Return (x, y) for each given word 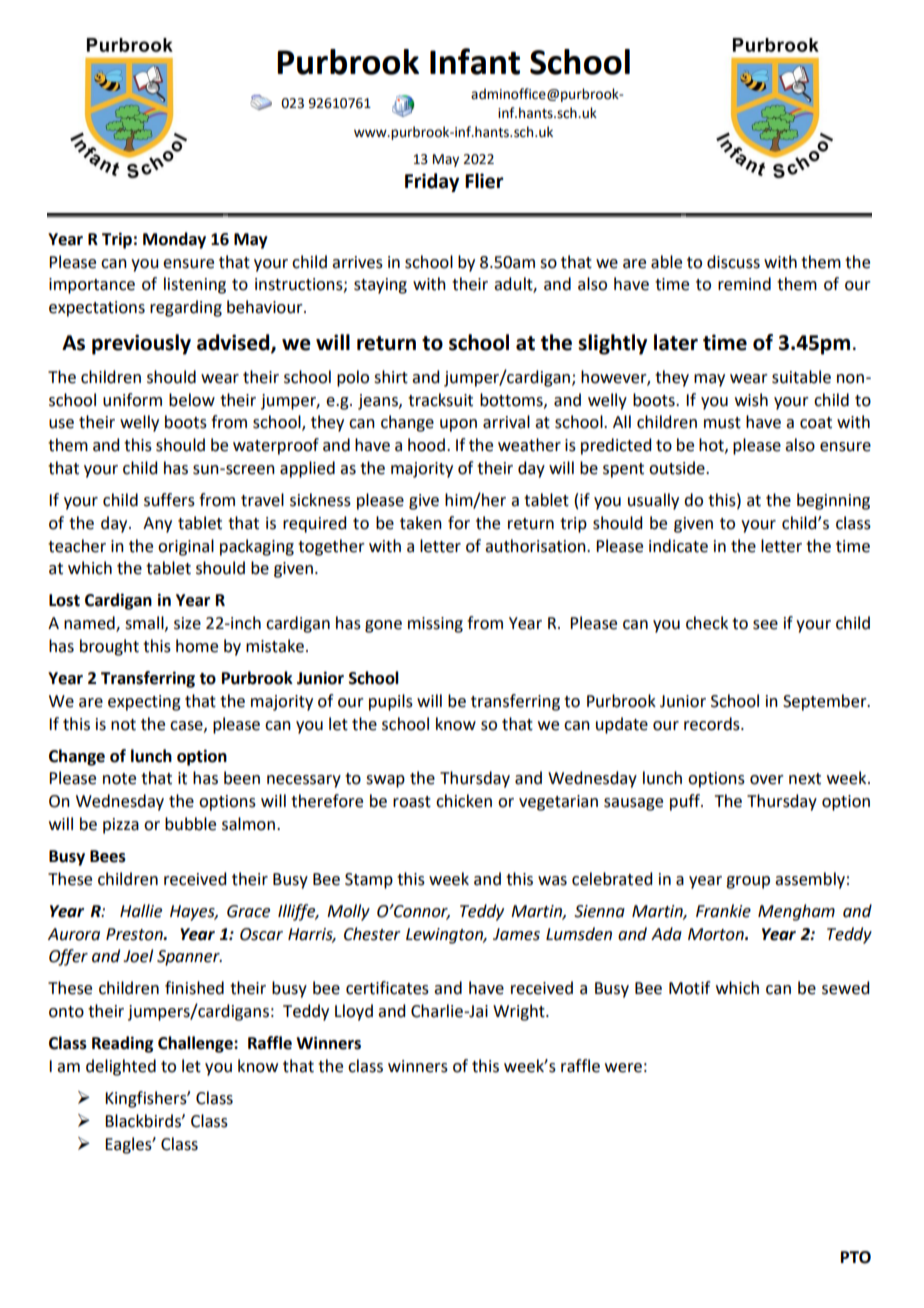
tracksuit (440, 400)
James (516, 934)
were (623, 1068)
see (765, 625)
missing (435, 625)
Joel (138, 956)
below (192, 400)
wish (751, 400)
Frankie (723, 911)
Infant (475, 61)
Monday (174, 240)
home (197, 646)
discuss (733, 262)
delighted (121, 1067)
